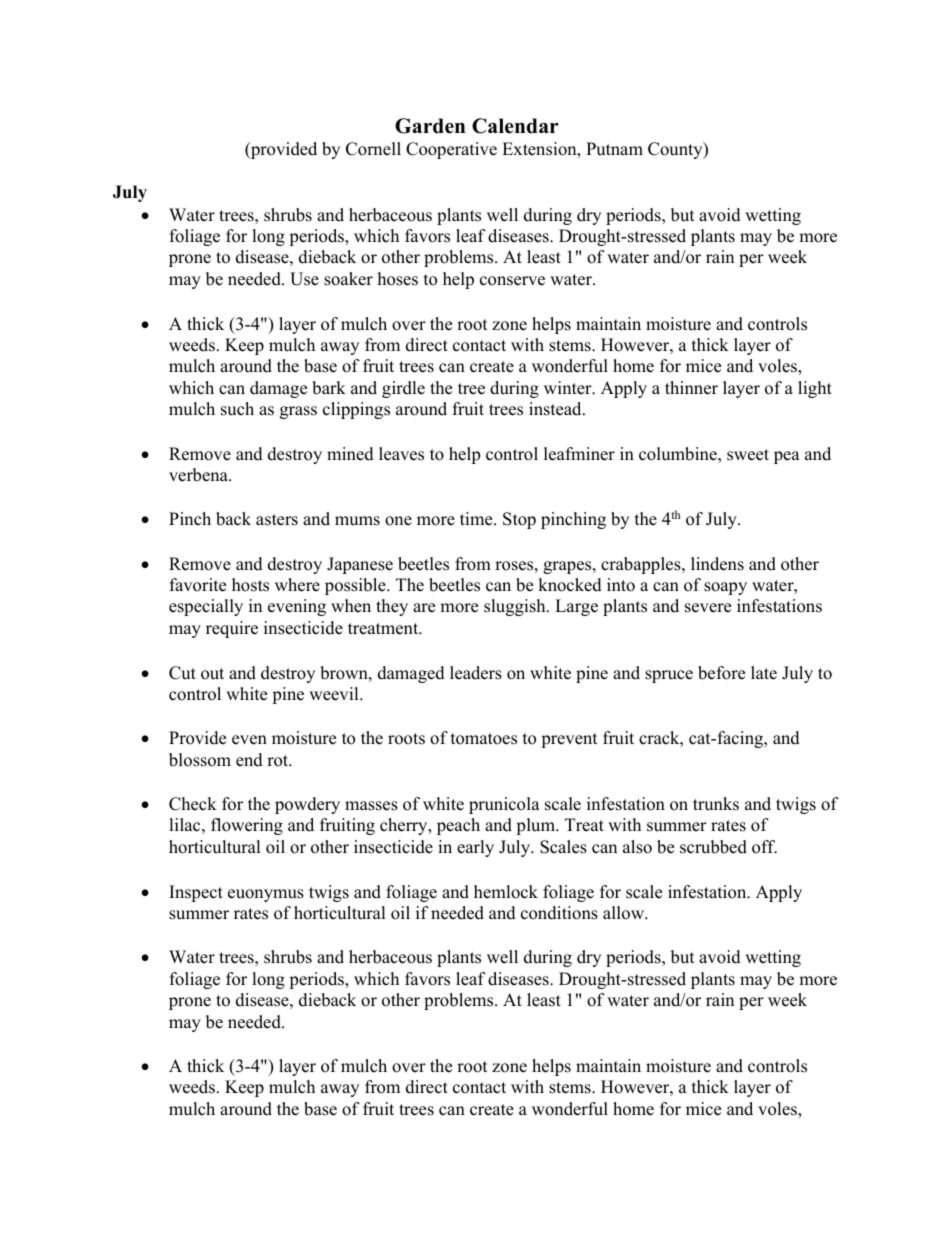 The image size is (952, 1233). Describe the element at coordinates (277, 520) in the image. I see `asters` at that location.
